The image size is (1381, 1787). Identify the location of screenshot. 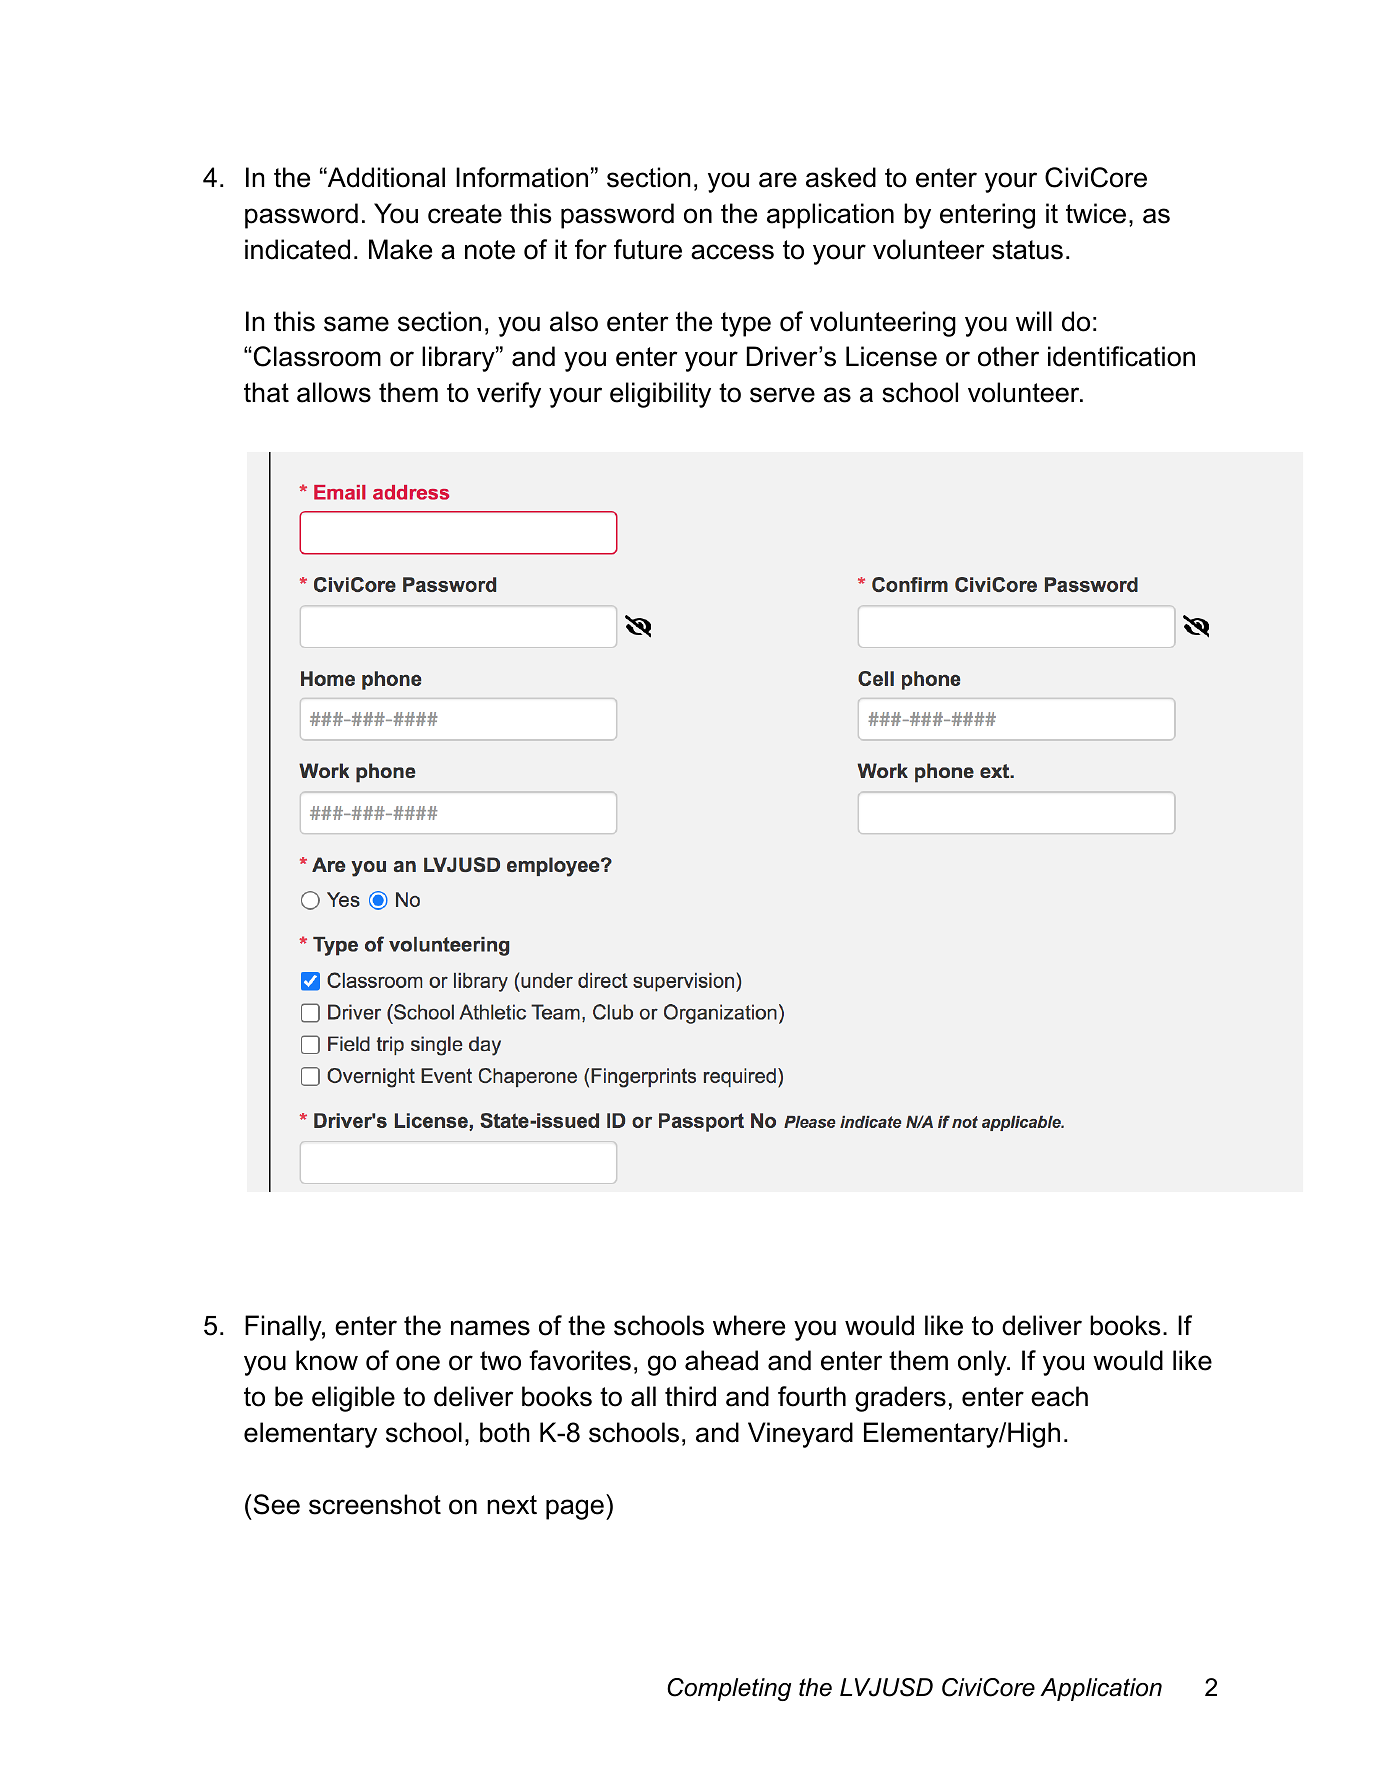
(375, 1504).
